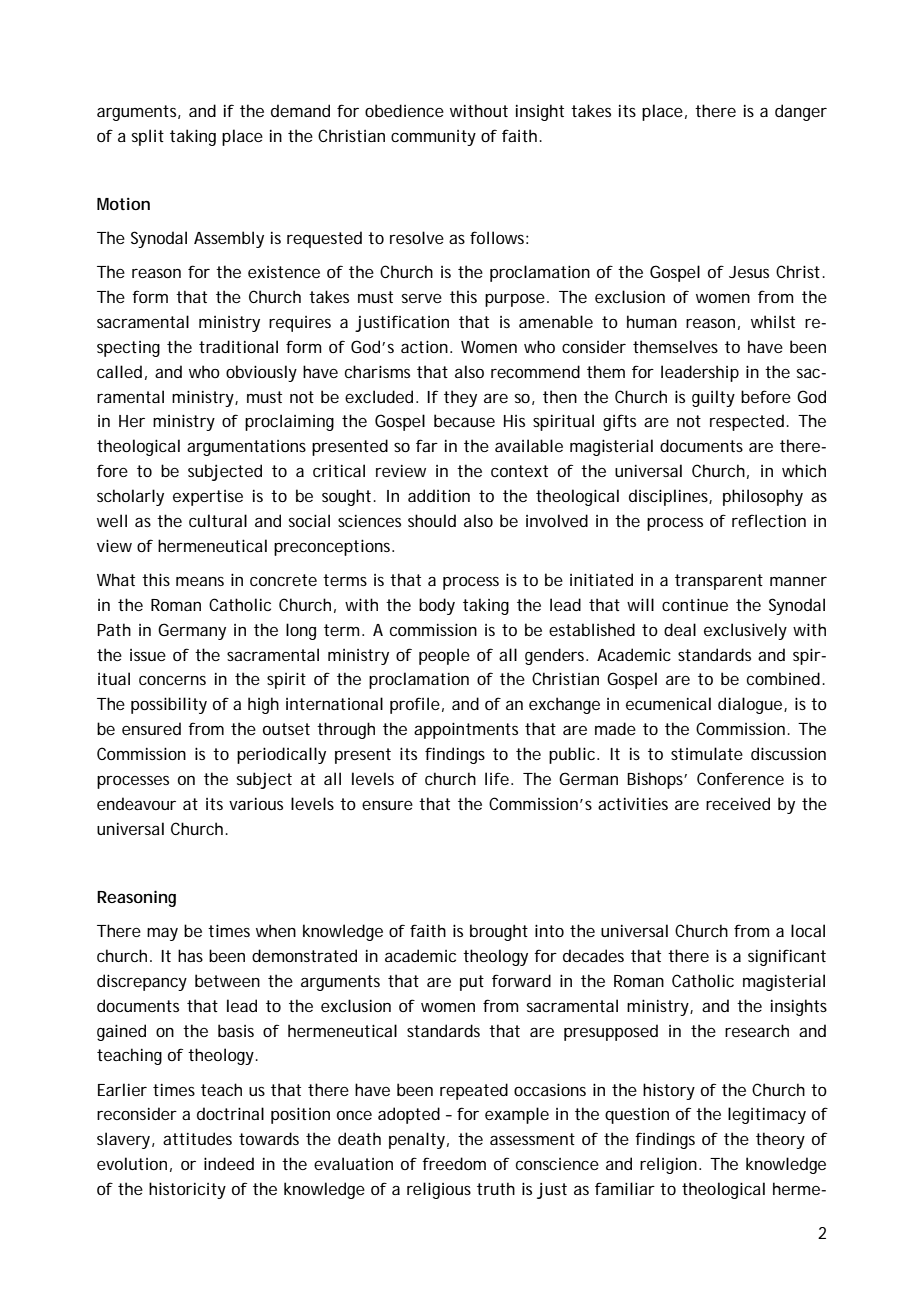 This screenshot has width=924, height=1308. I want to click on danger, so click(801, 112).
